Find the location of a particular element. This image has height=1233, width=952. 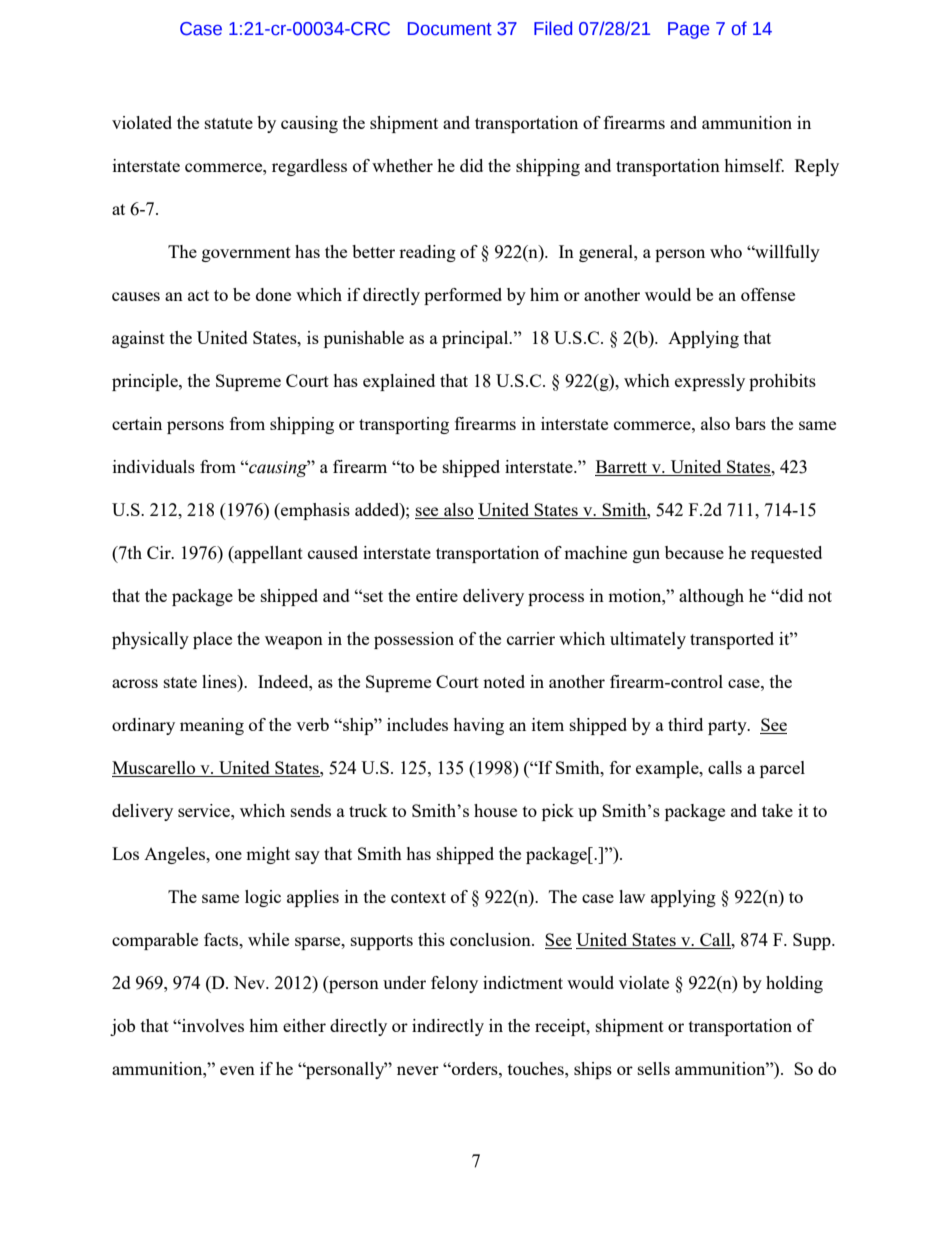

performed is located at coordinates (463, 296).
